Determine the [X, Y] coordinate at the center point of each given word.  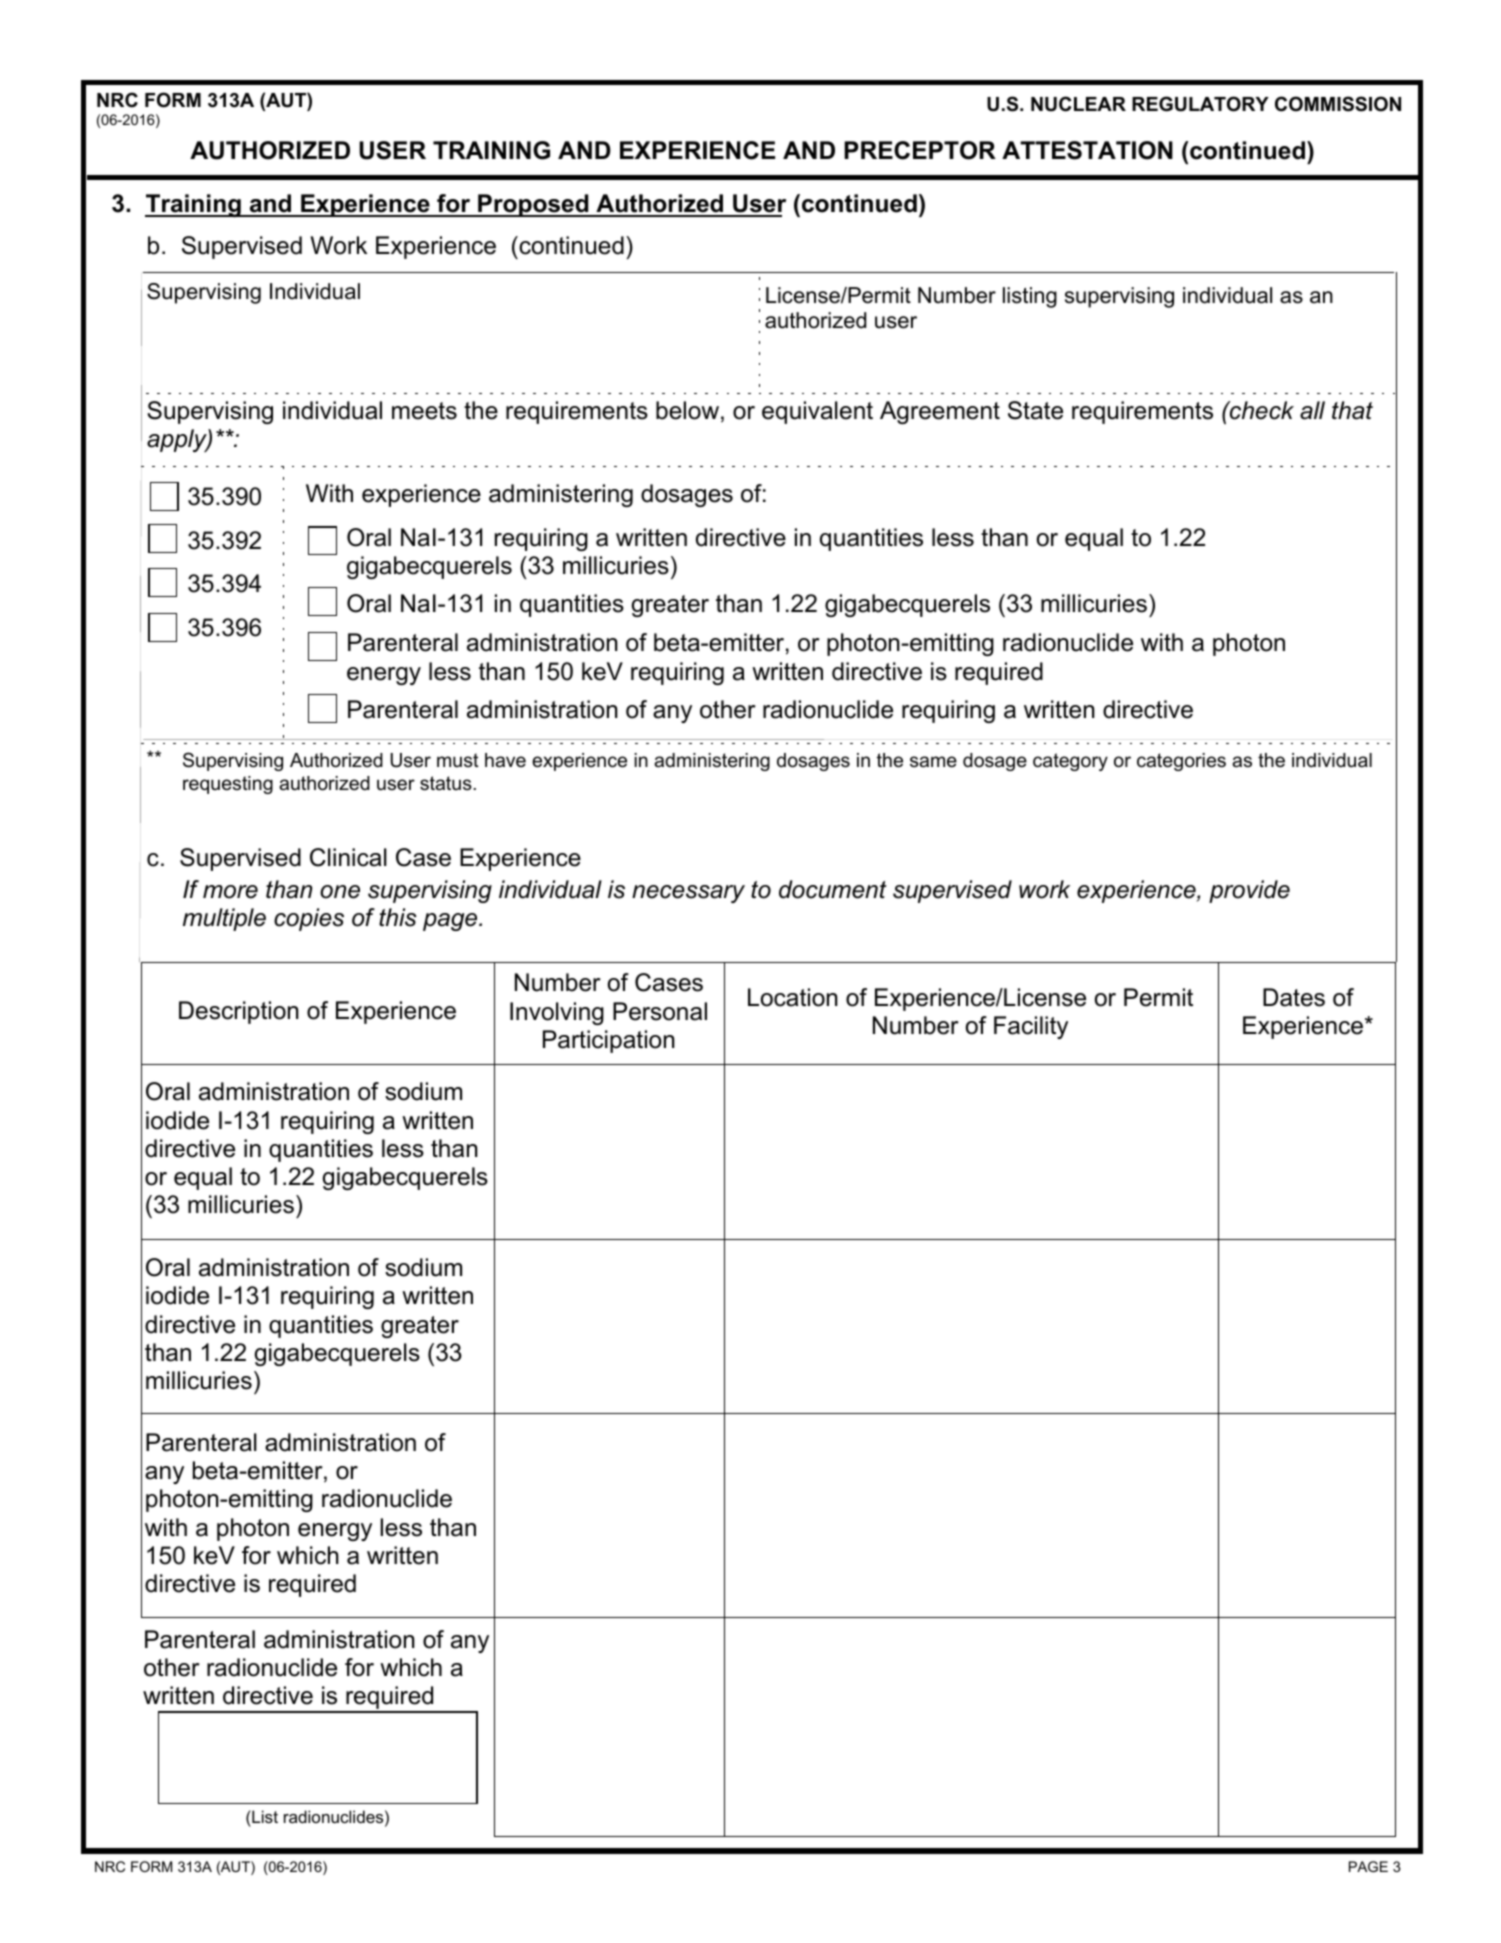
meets [424, 411]
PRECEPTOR [920, 150]
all [1312, 410]
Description [239, 1012]
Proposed [533, 205]
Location [793, 997]
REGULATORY [1200, 104]
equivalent [817, 412]
